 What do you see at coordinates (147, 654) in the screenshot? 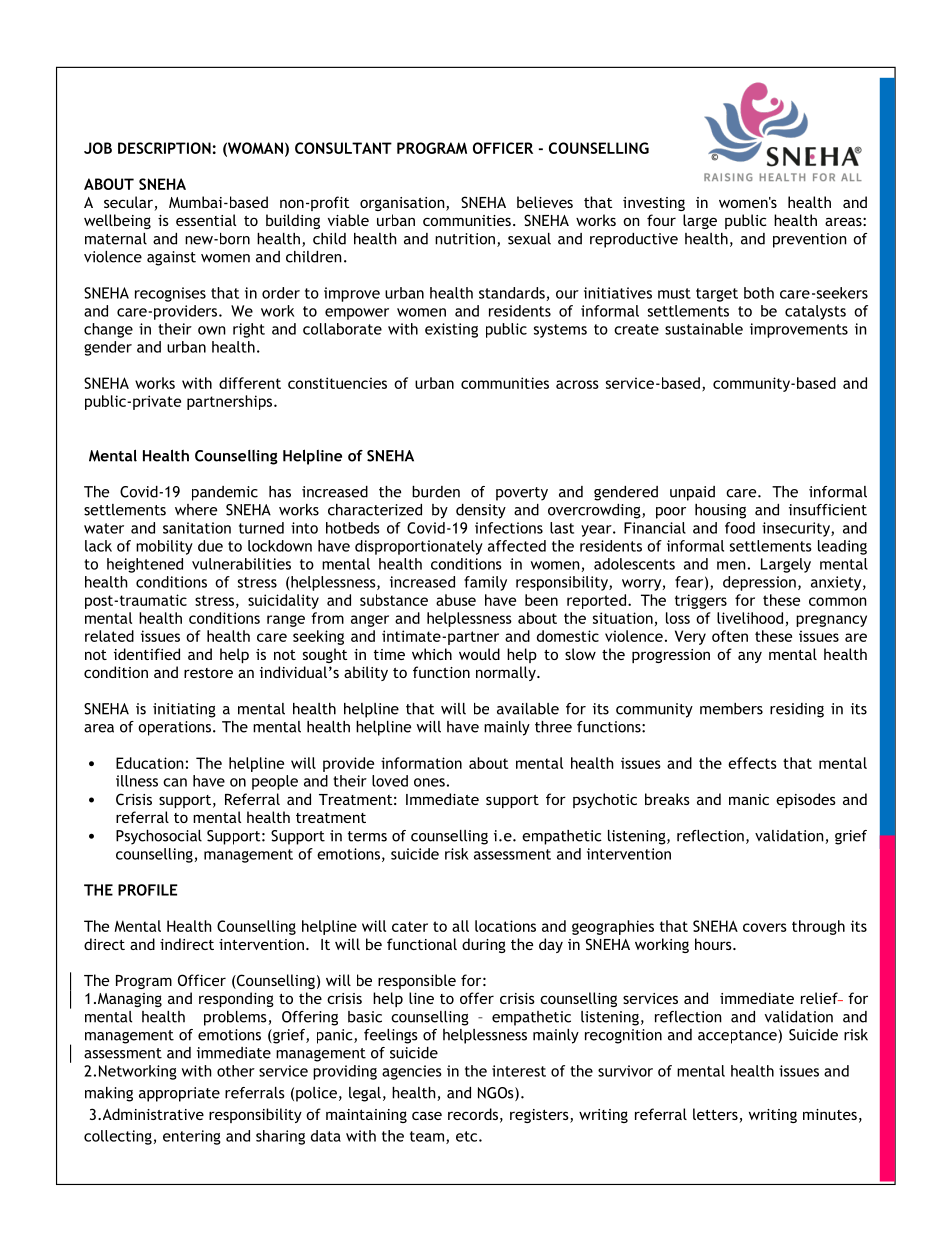
I see `identified` at bounding box center [147, 654].
